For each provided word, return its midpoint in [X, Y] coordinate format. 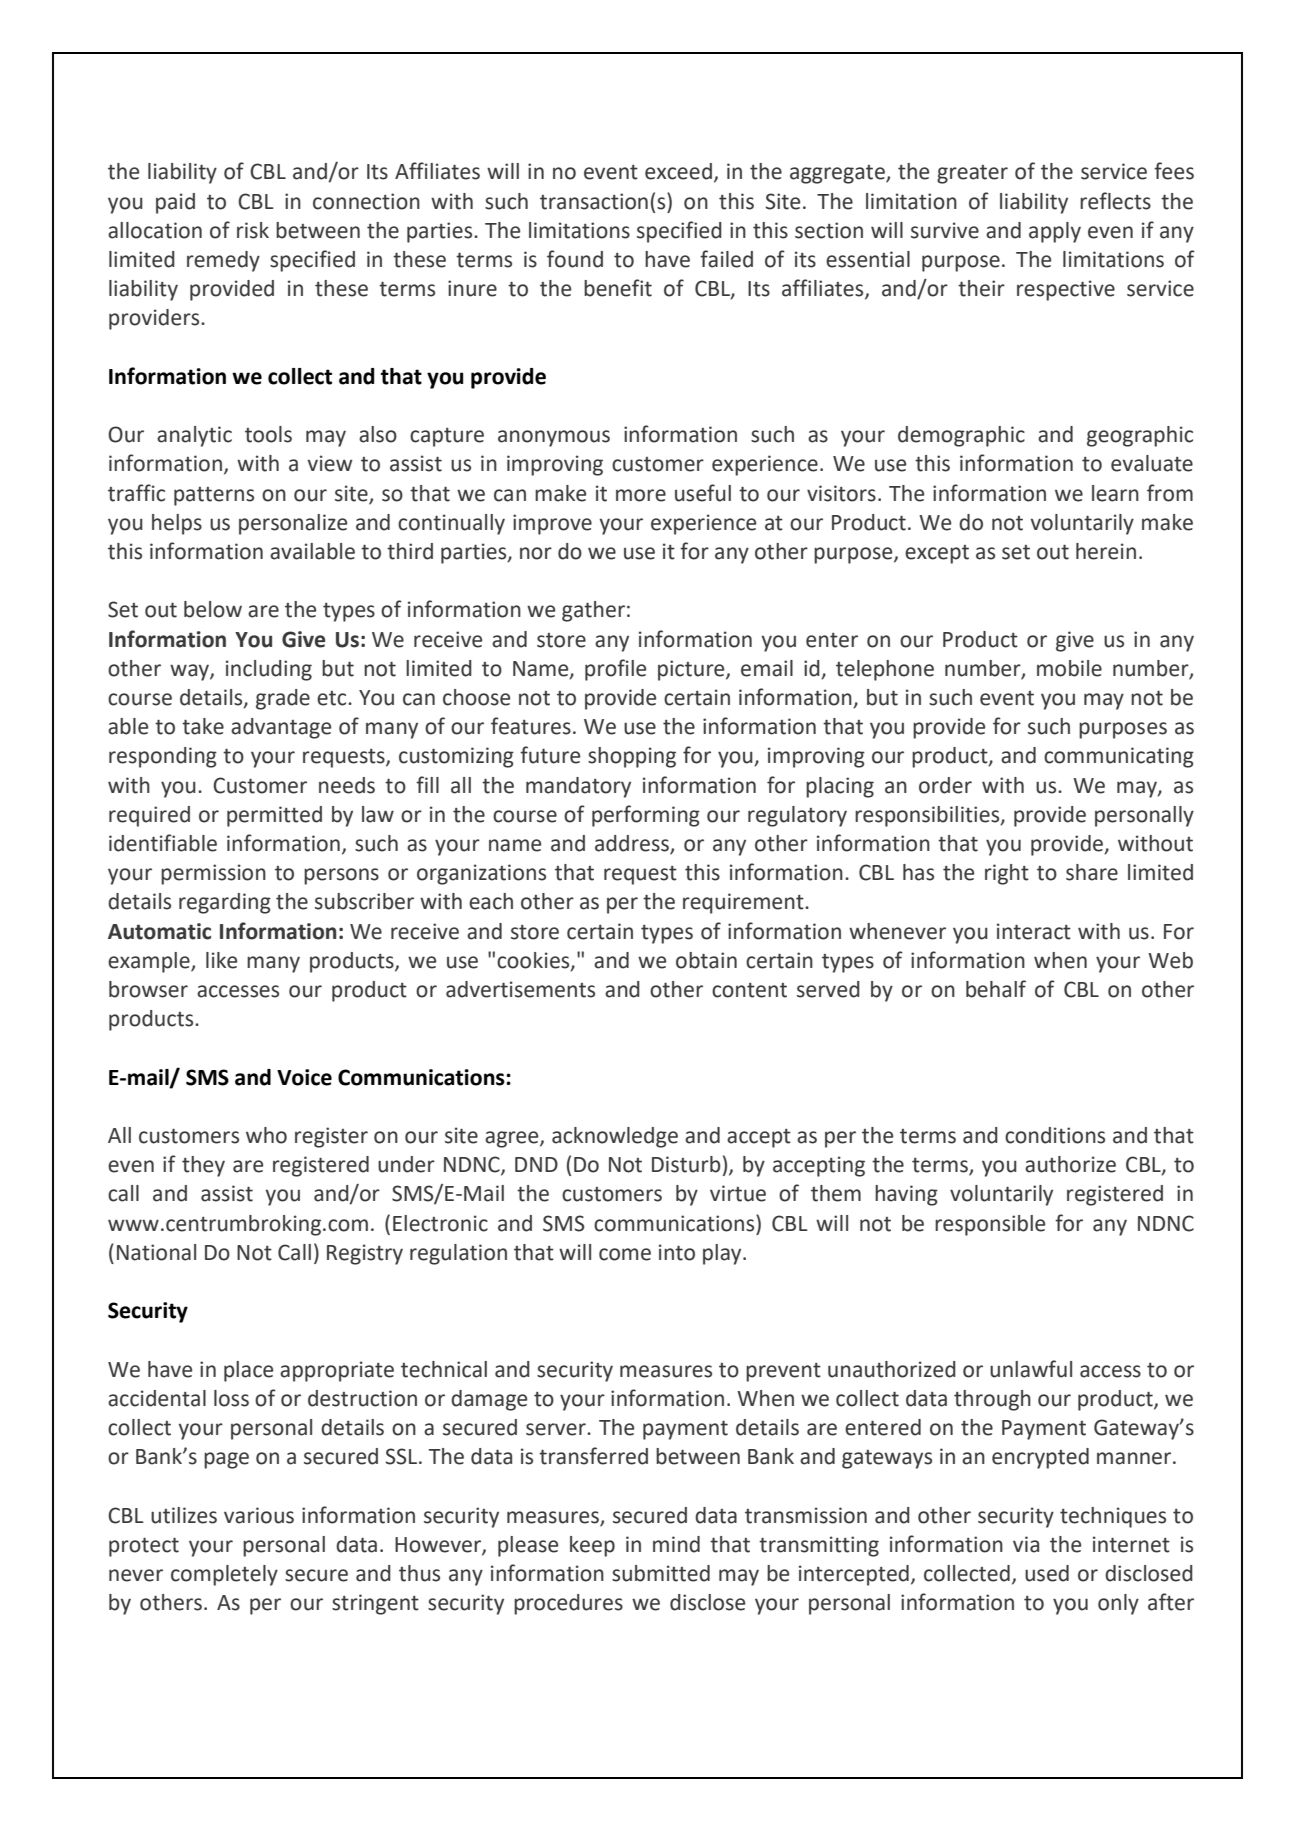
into [677, 1252]
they [203, 1166]
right [1007, 874]
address [633, 844]
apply [1055, 232]
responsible [990, 1225]
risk [253, 230]
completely [224, 1575]
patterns [214, 496]
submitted [661, 1573]
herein [1106, 551]
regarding [225, 903]
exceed [678, 171]
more [641, 495]
